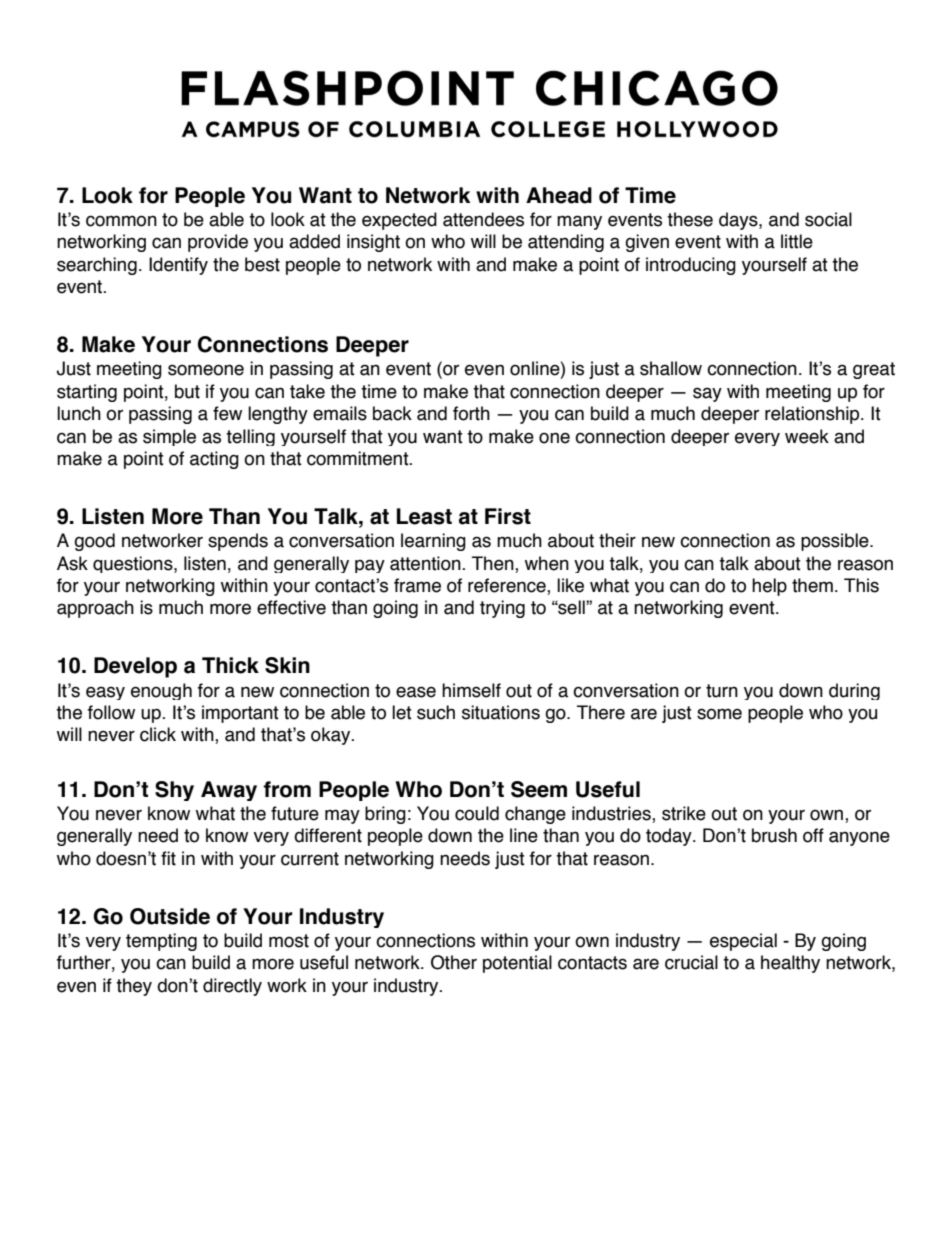 The height and width of the page is (1233, 952). Describe the element at coordinates (454, 962) in the page. I see `Other` at that location.
